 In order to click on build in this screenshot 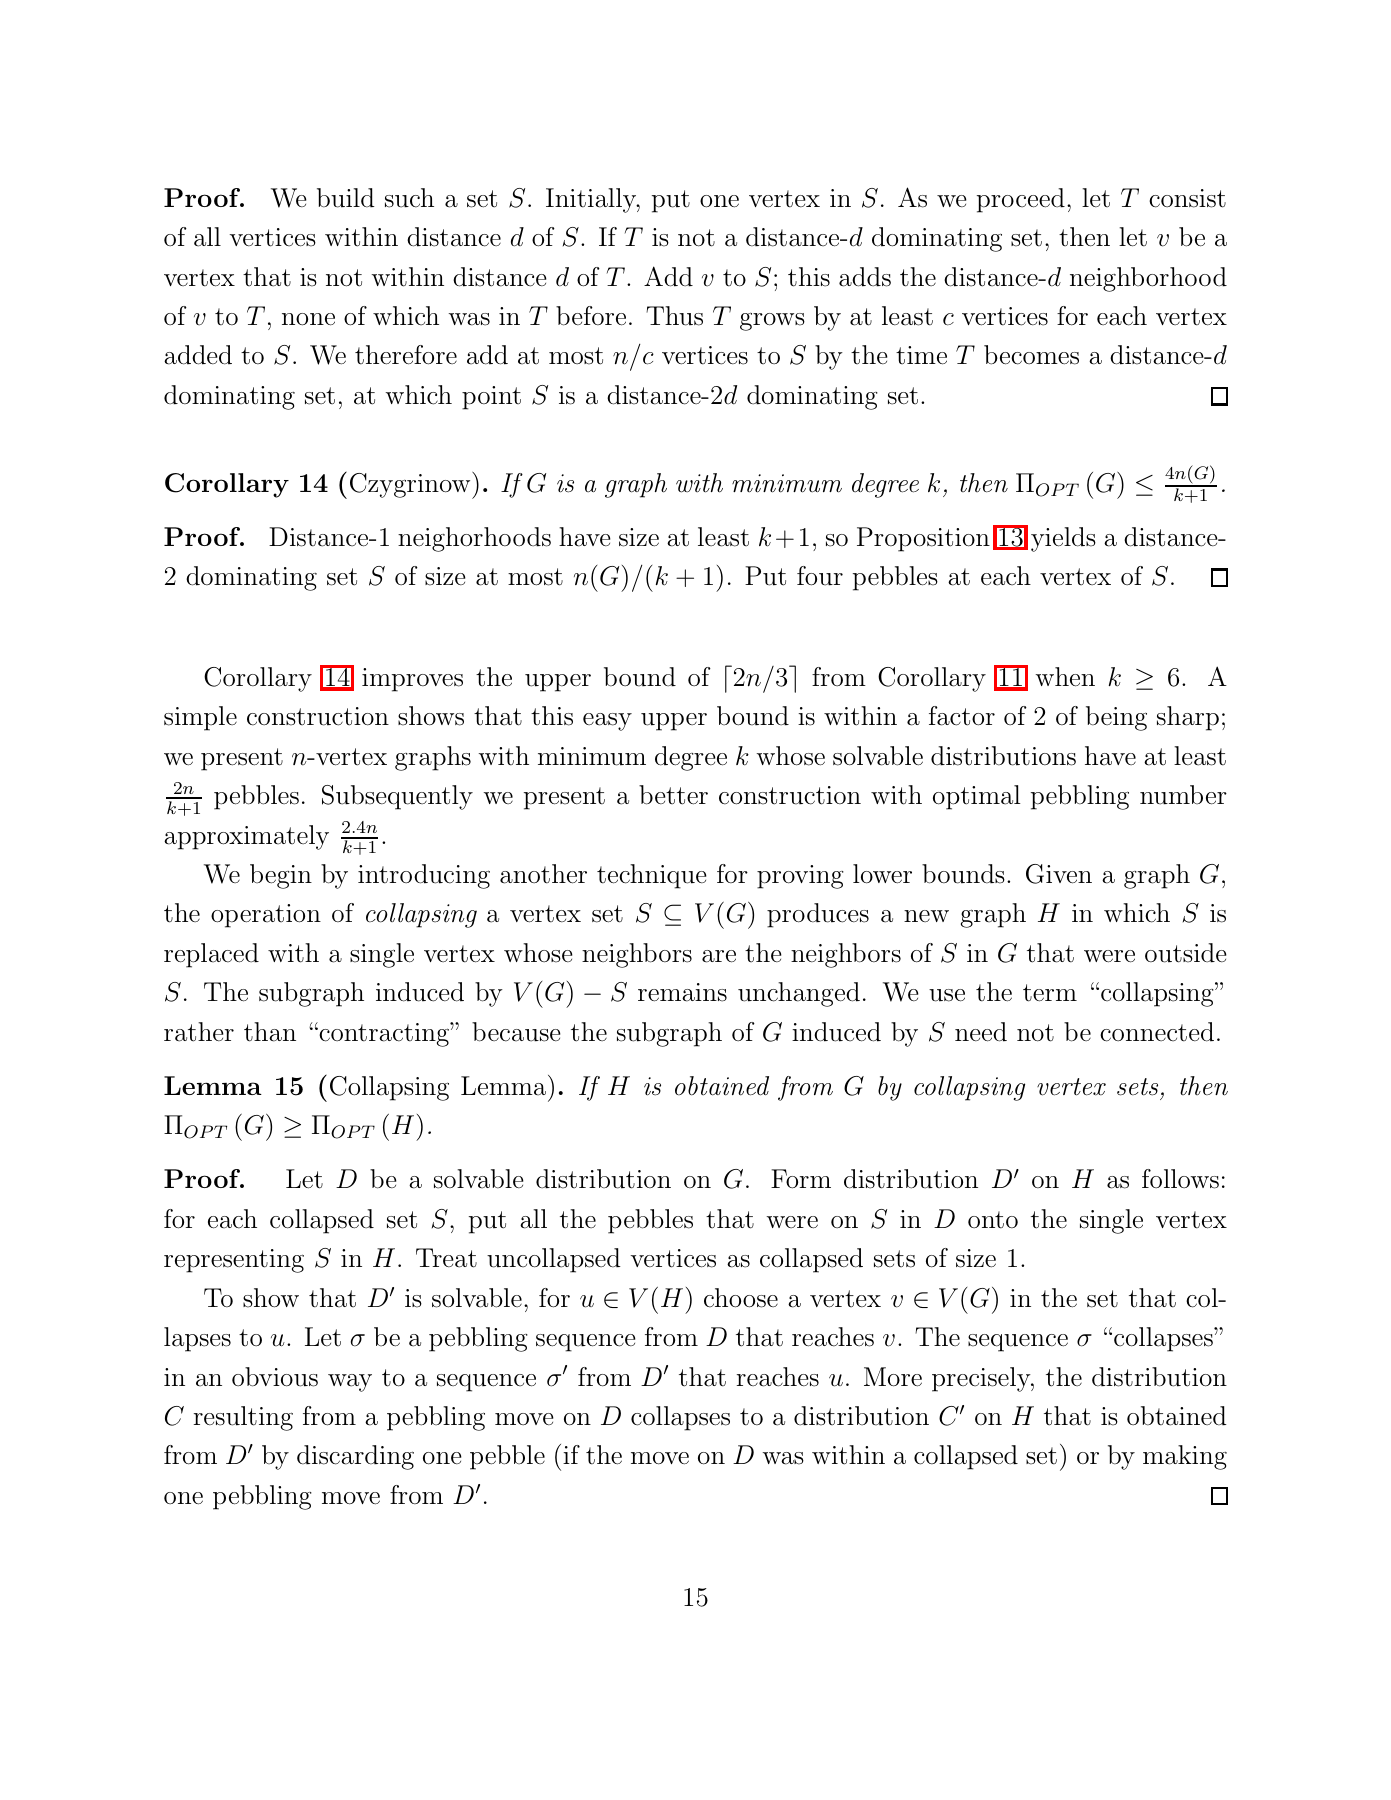, I will do `click(346, 198)`.
